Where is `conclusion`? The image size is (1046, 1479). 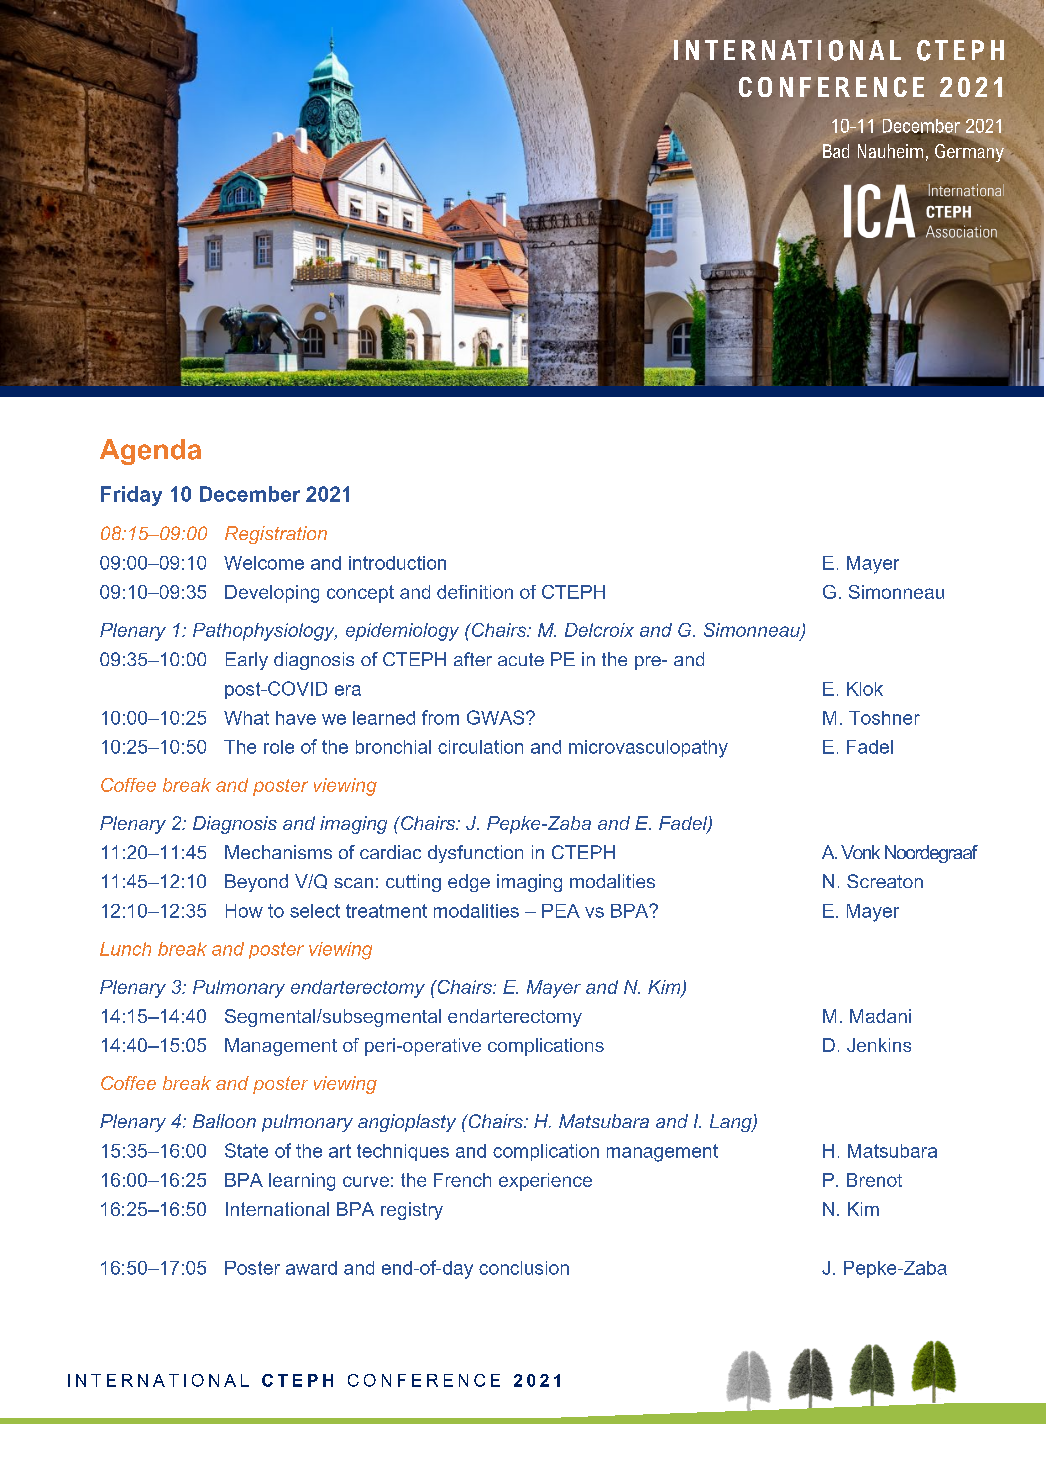 conclusion is located at coordinates (524, 1268).
